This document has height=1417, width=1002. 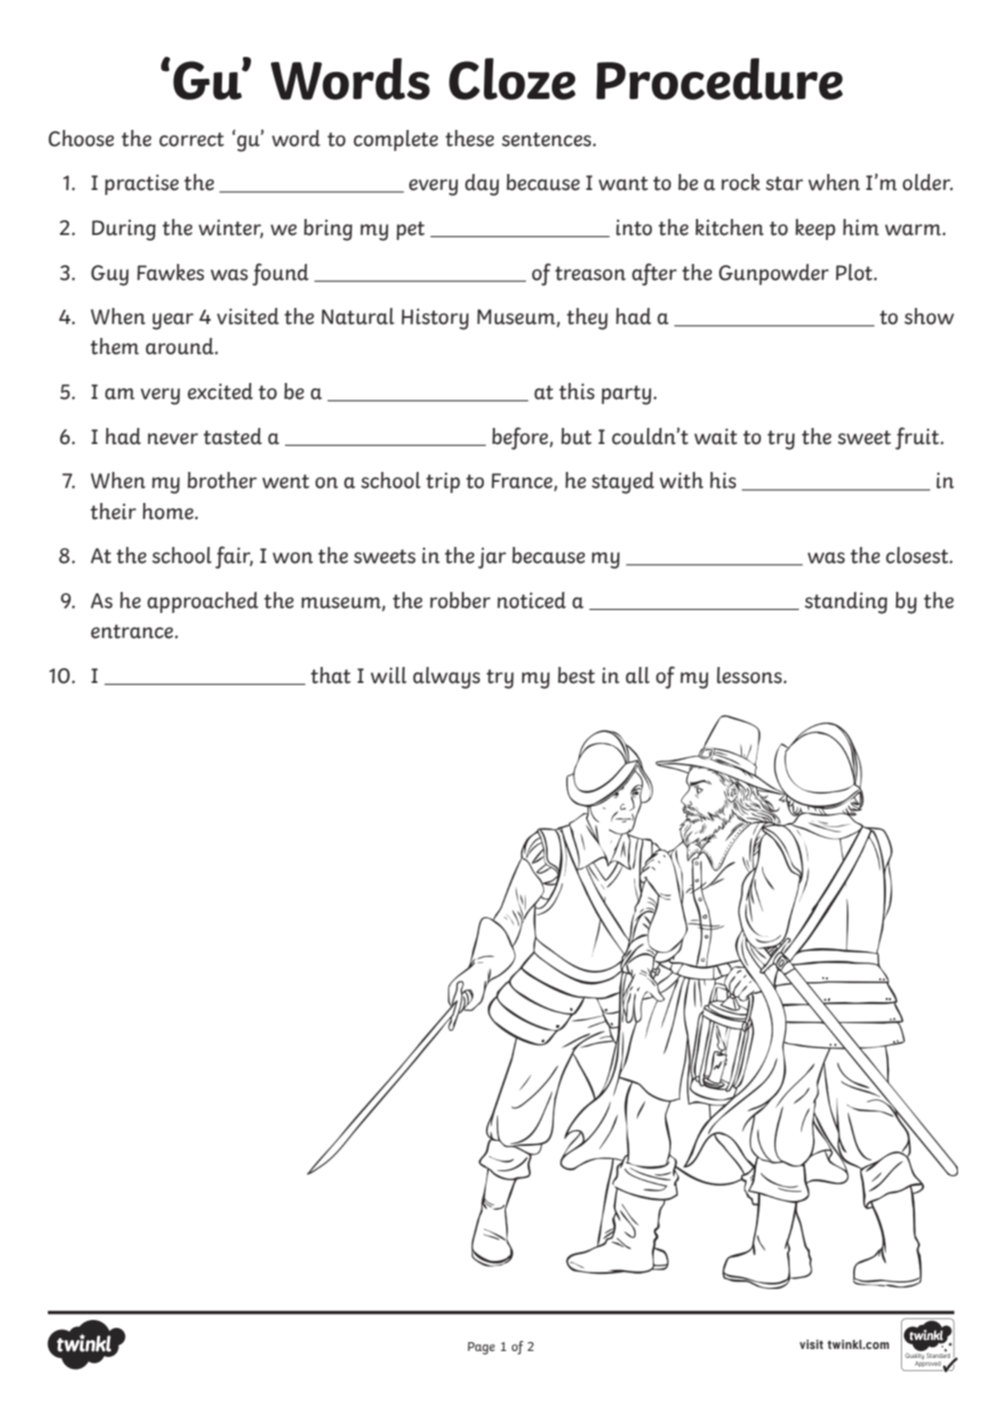 I want to click on never, so click(x=173, y=439).
